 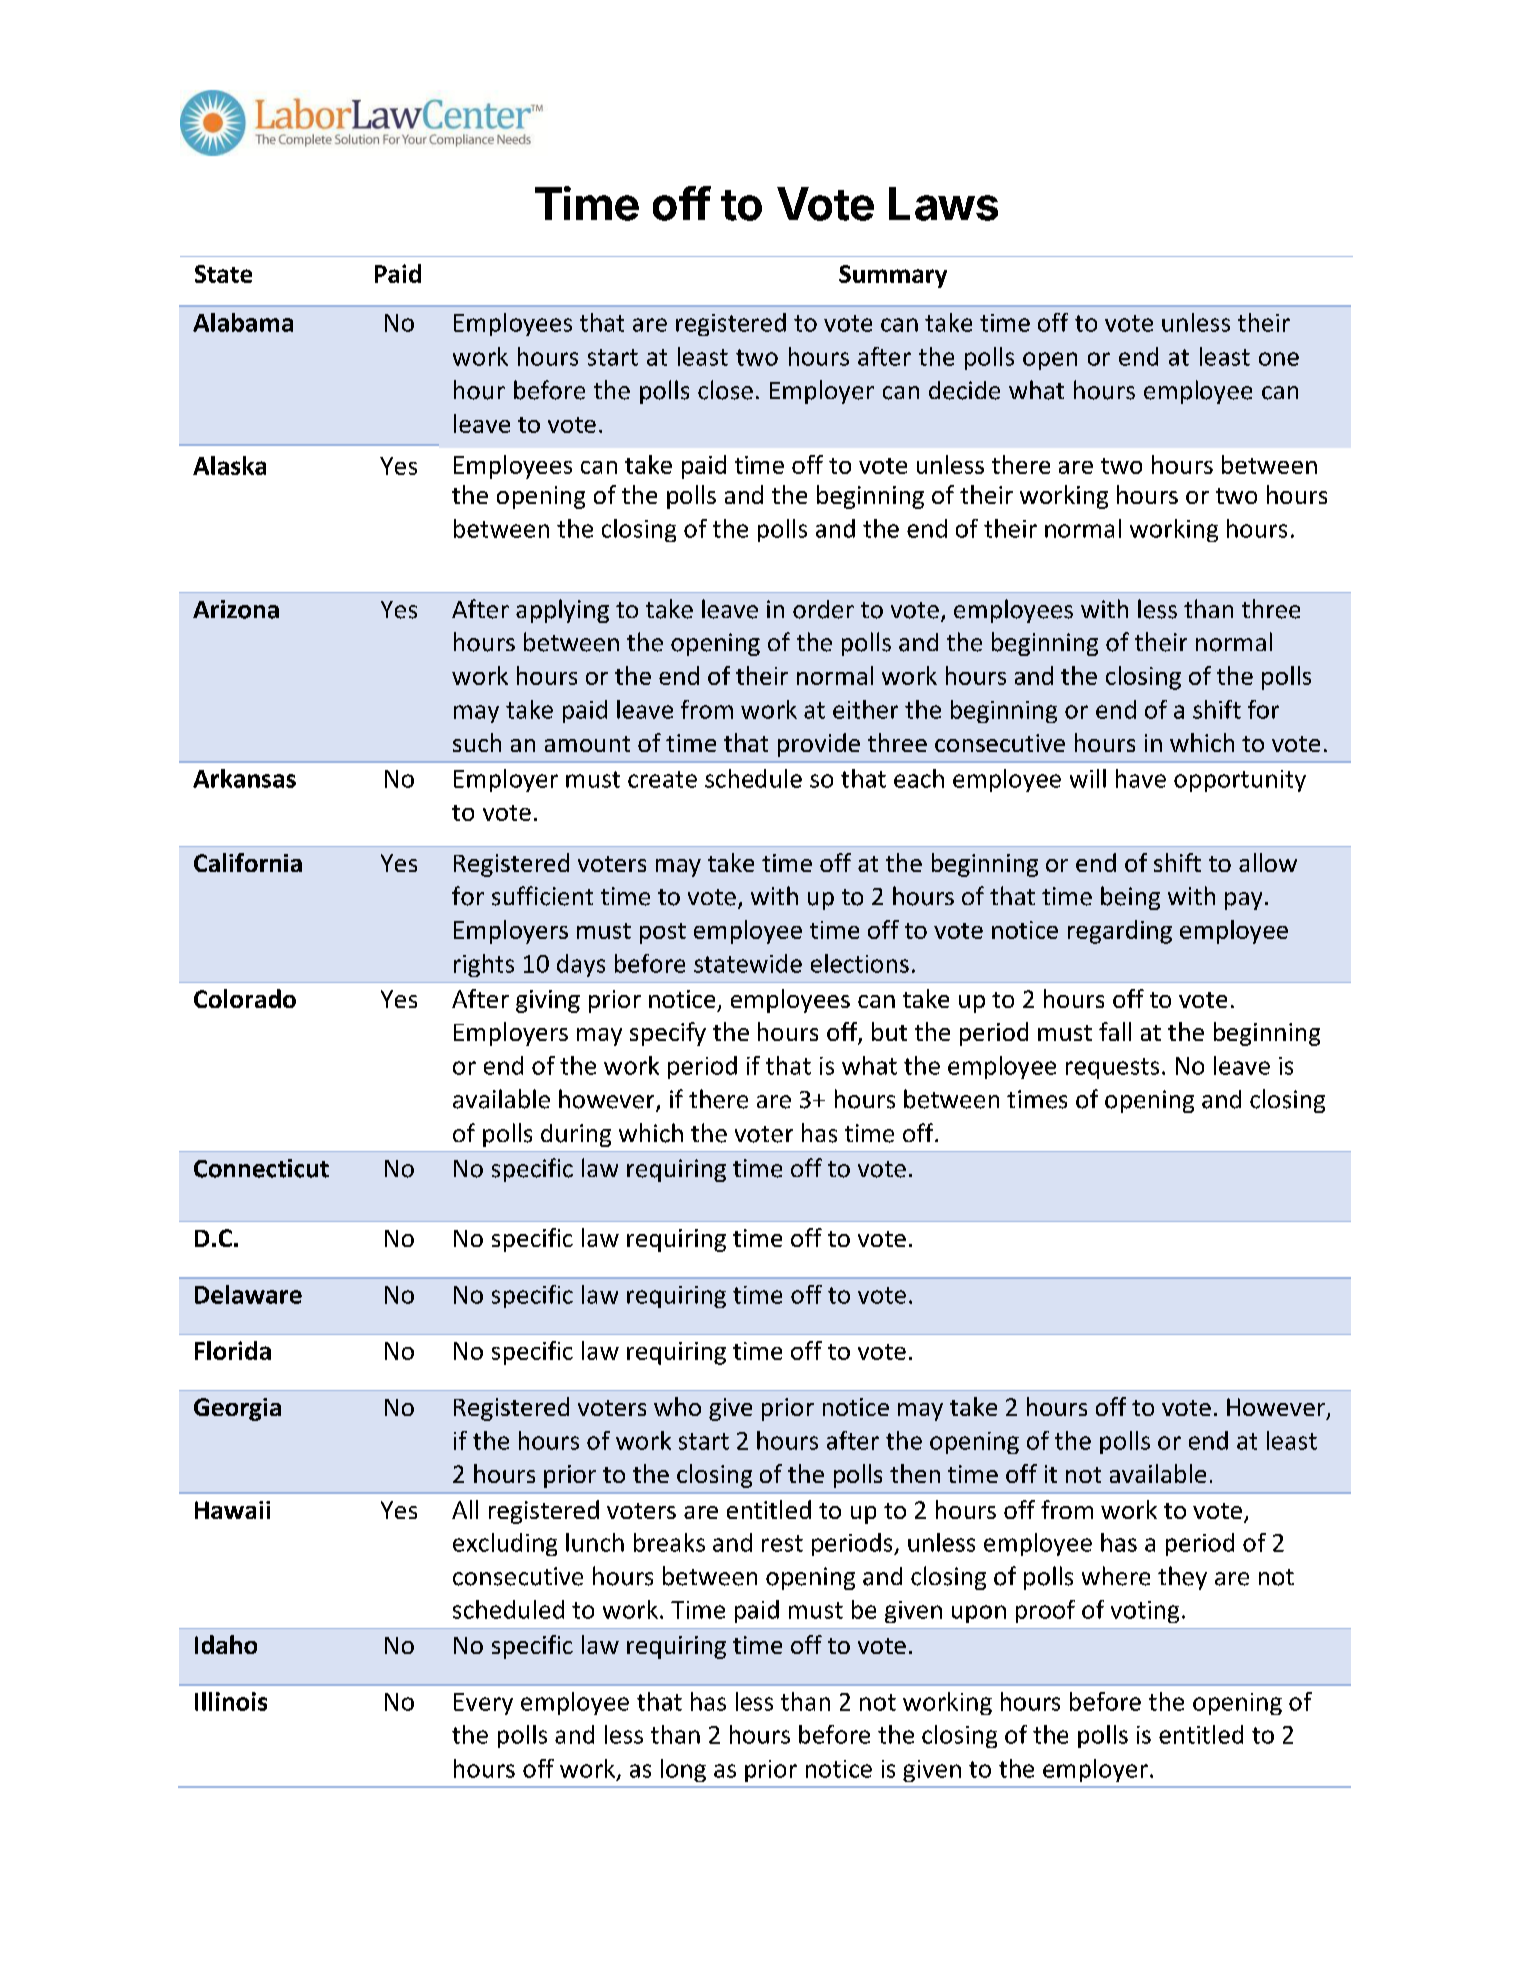 What do you see at coordinates (1145, 1612) in the image?
I see `voting` at bounding box center [1145, 1612].
